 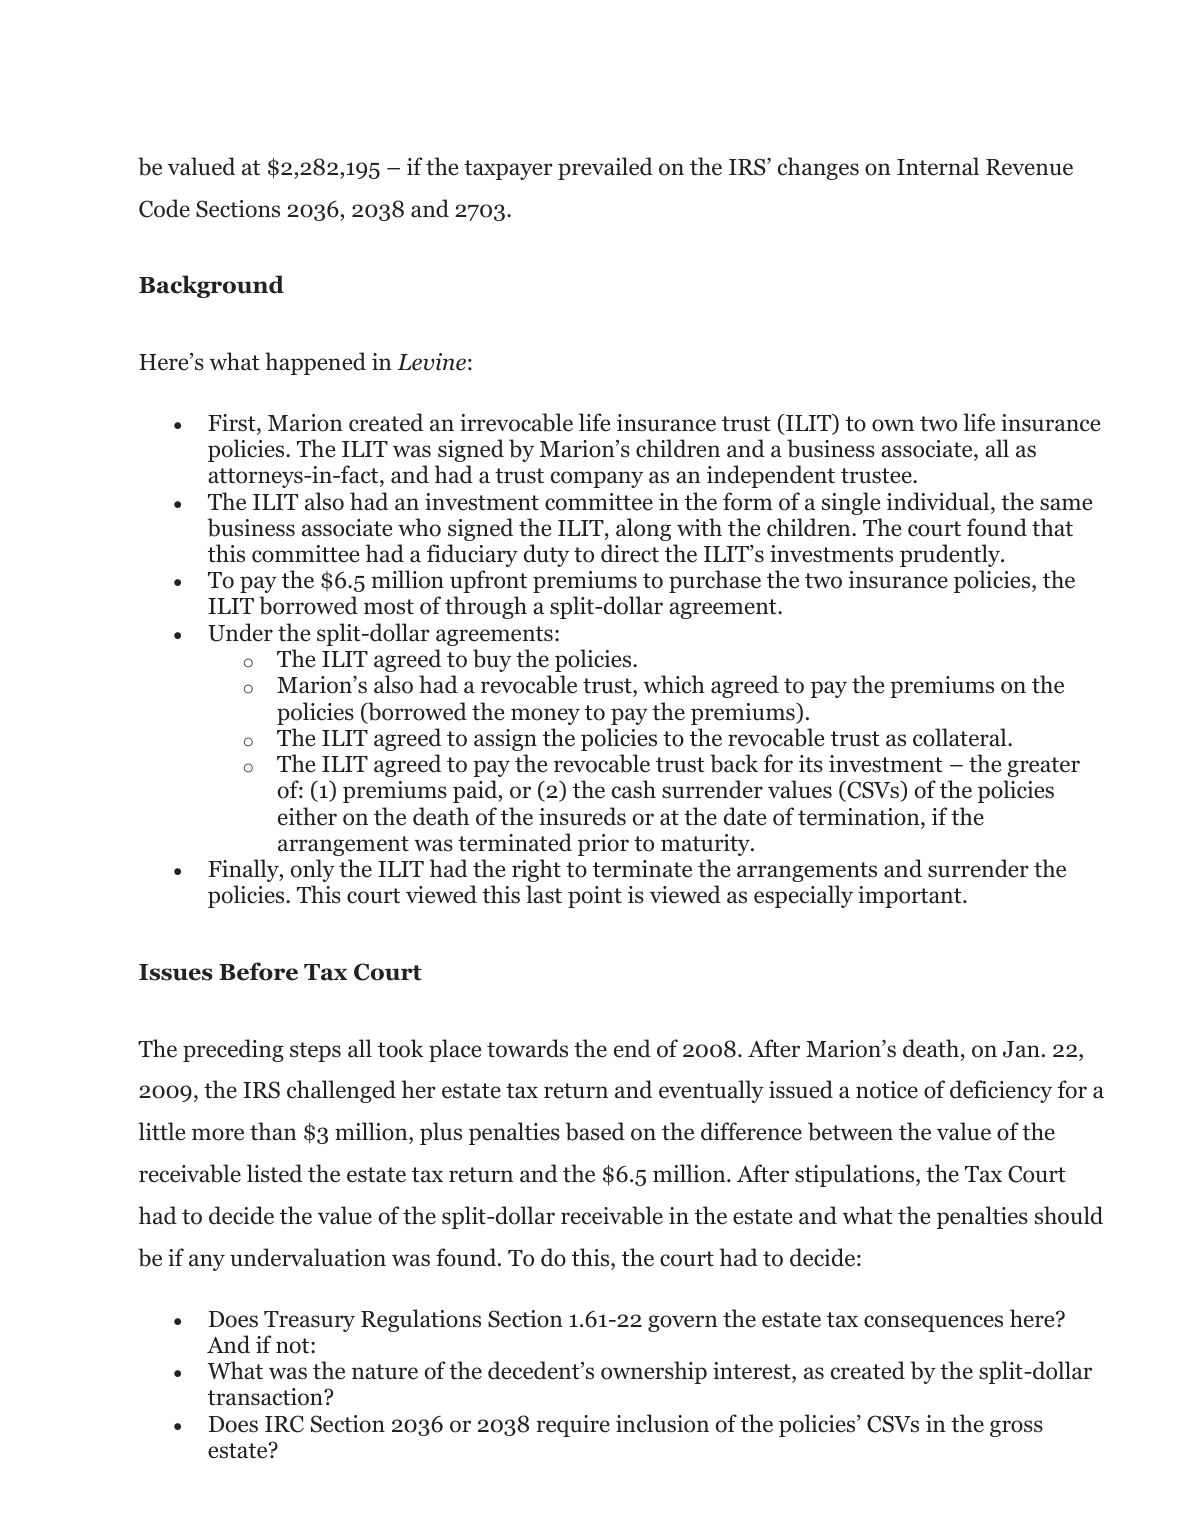 I want to click on direct, so click(x=630, y=553).
